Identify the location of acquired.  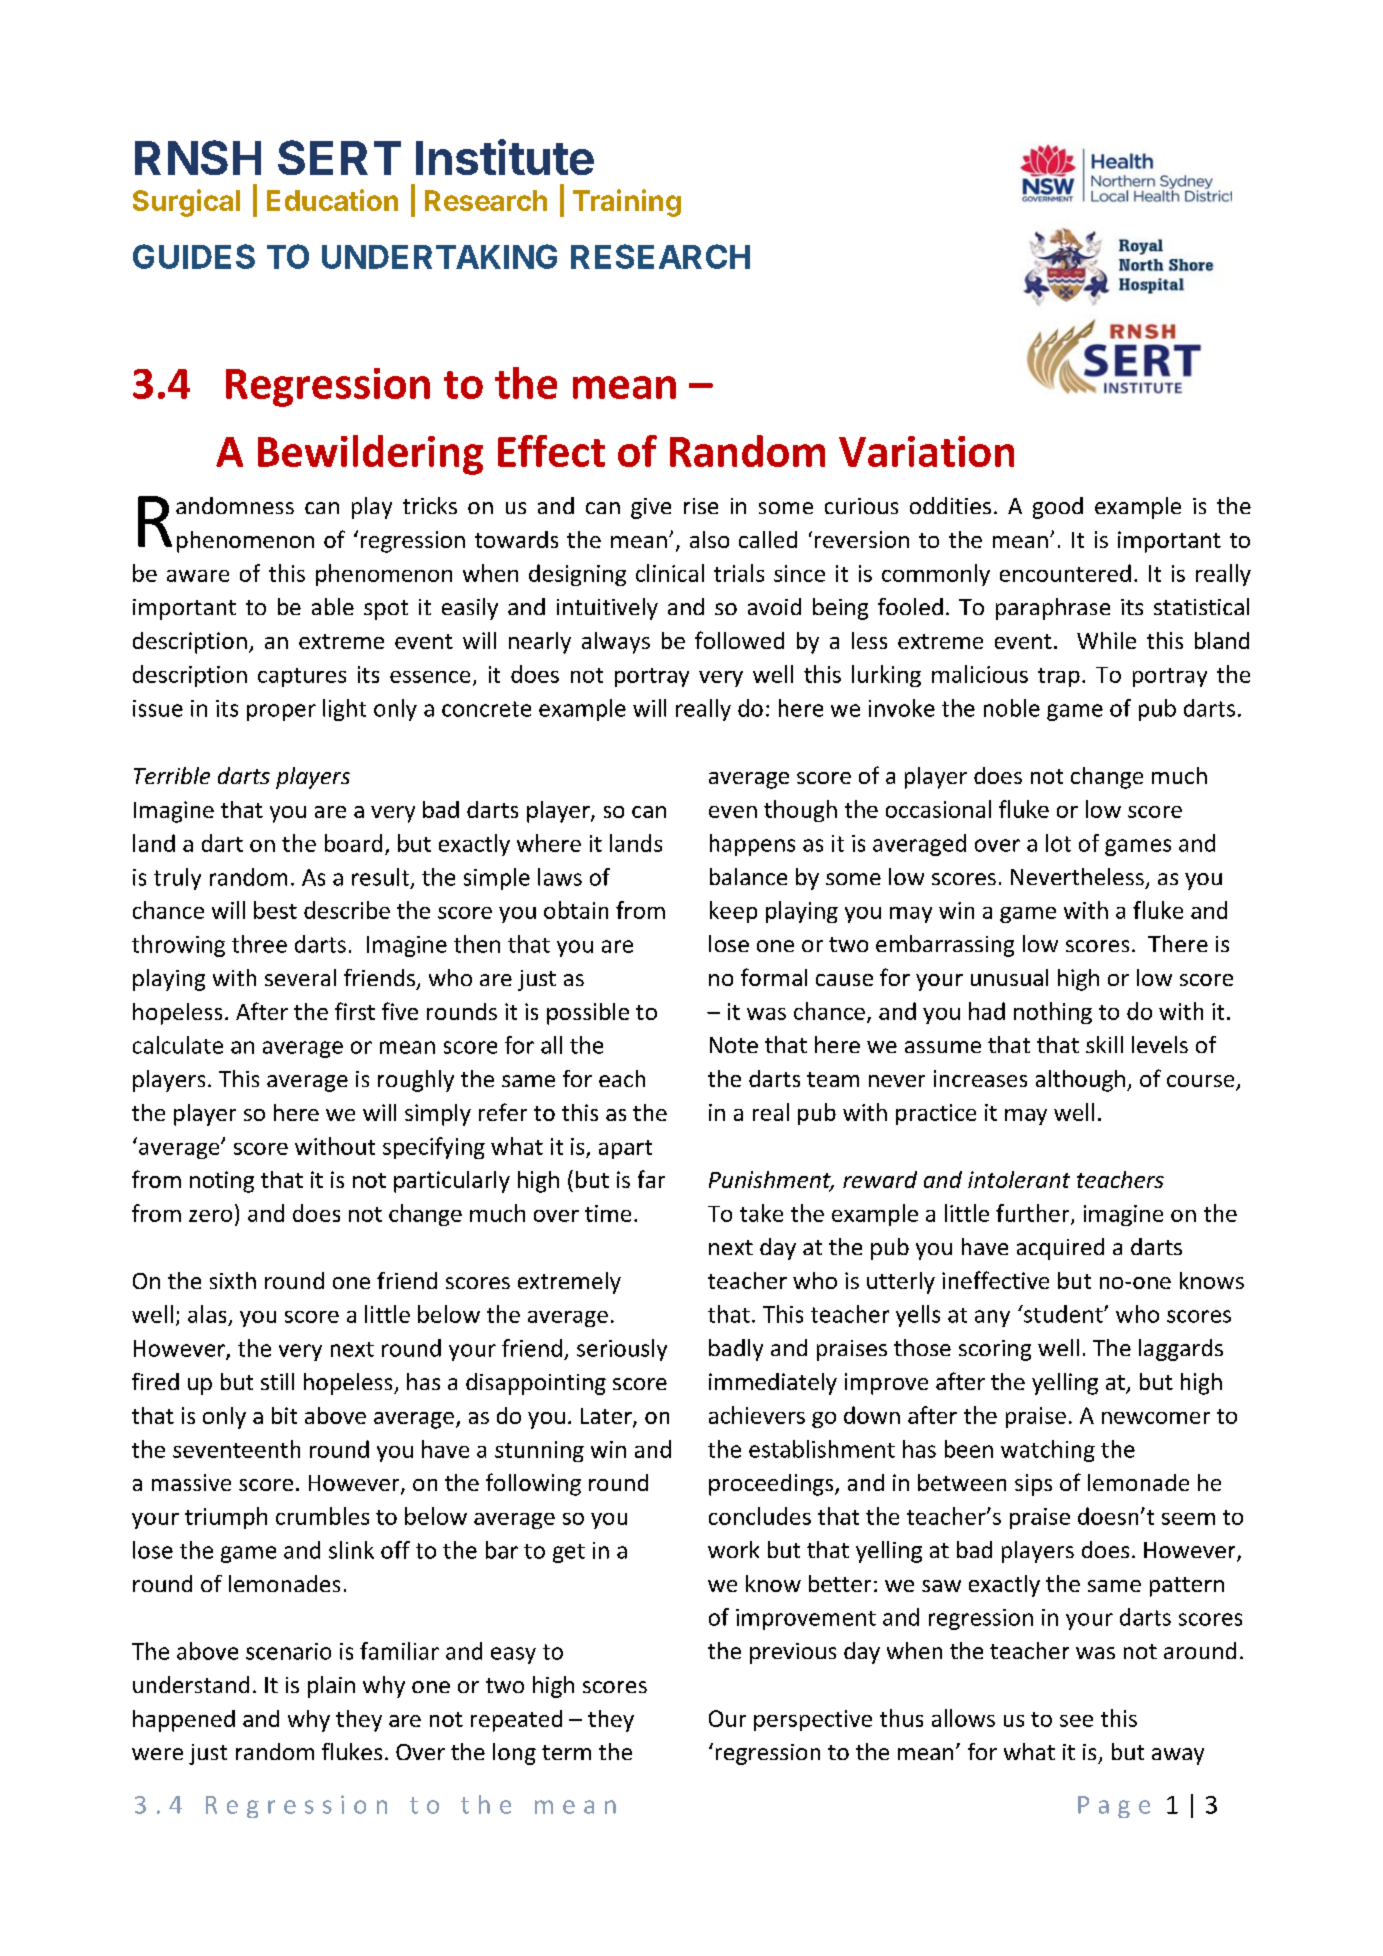
(1060, 1249).
